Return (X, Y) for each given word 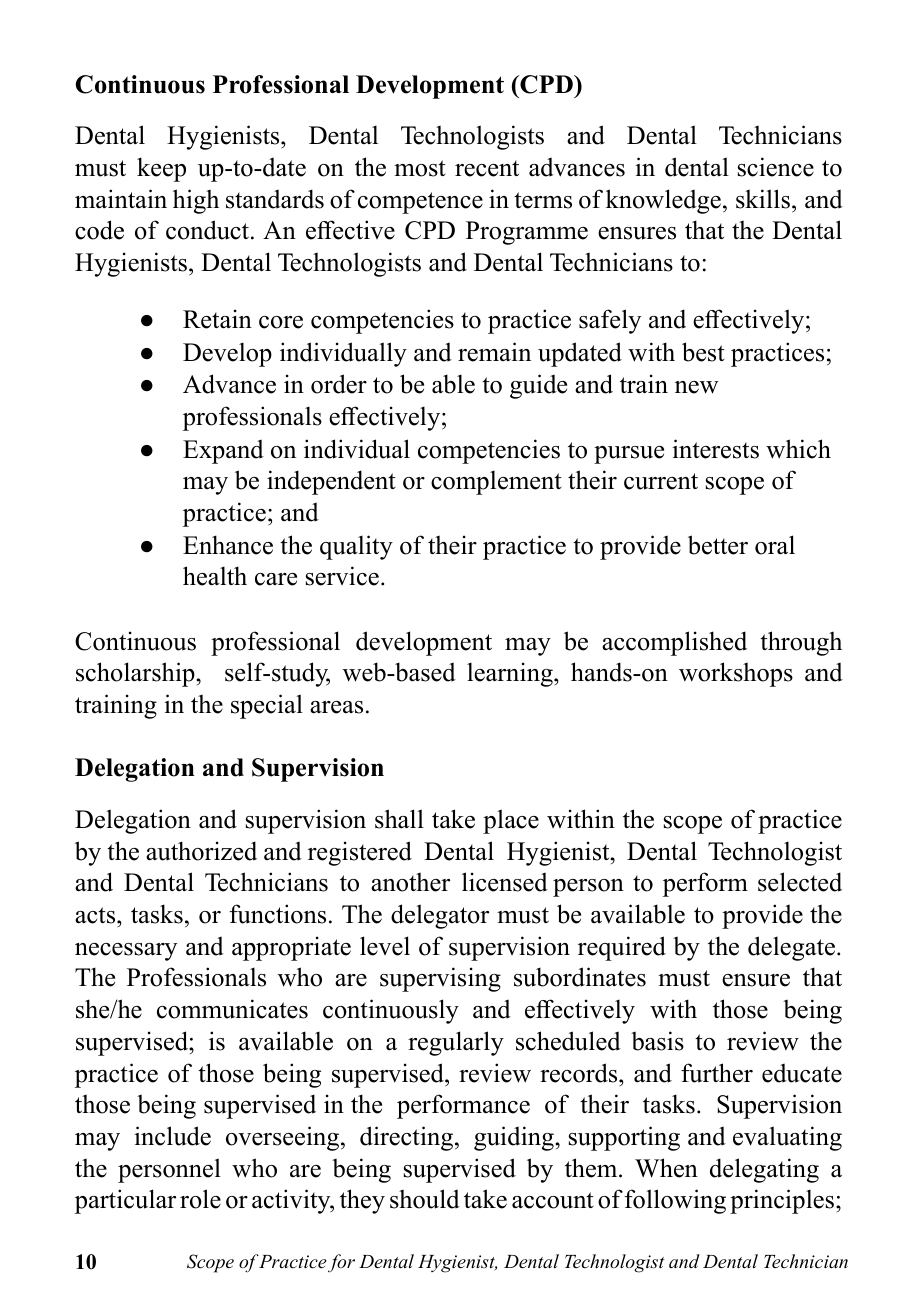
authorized (201, 851)
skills (763, 199)
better (718, 545)
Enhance (228, 545)
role (200, 1199)
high (196, 201)
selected (800, 882)
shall (399, 819)
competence (420, 203)
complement (496, 482)
